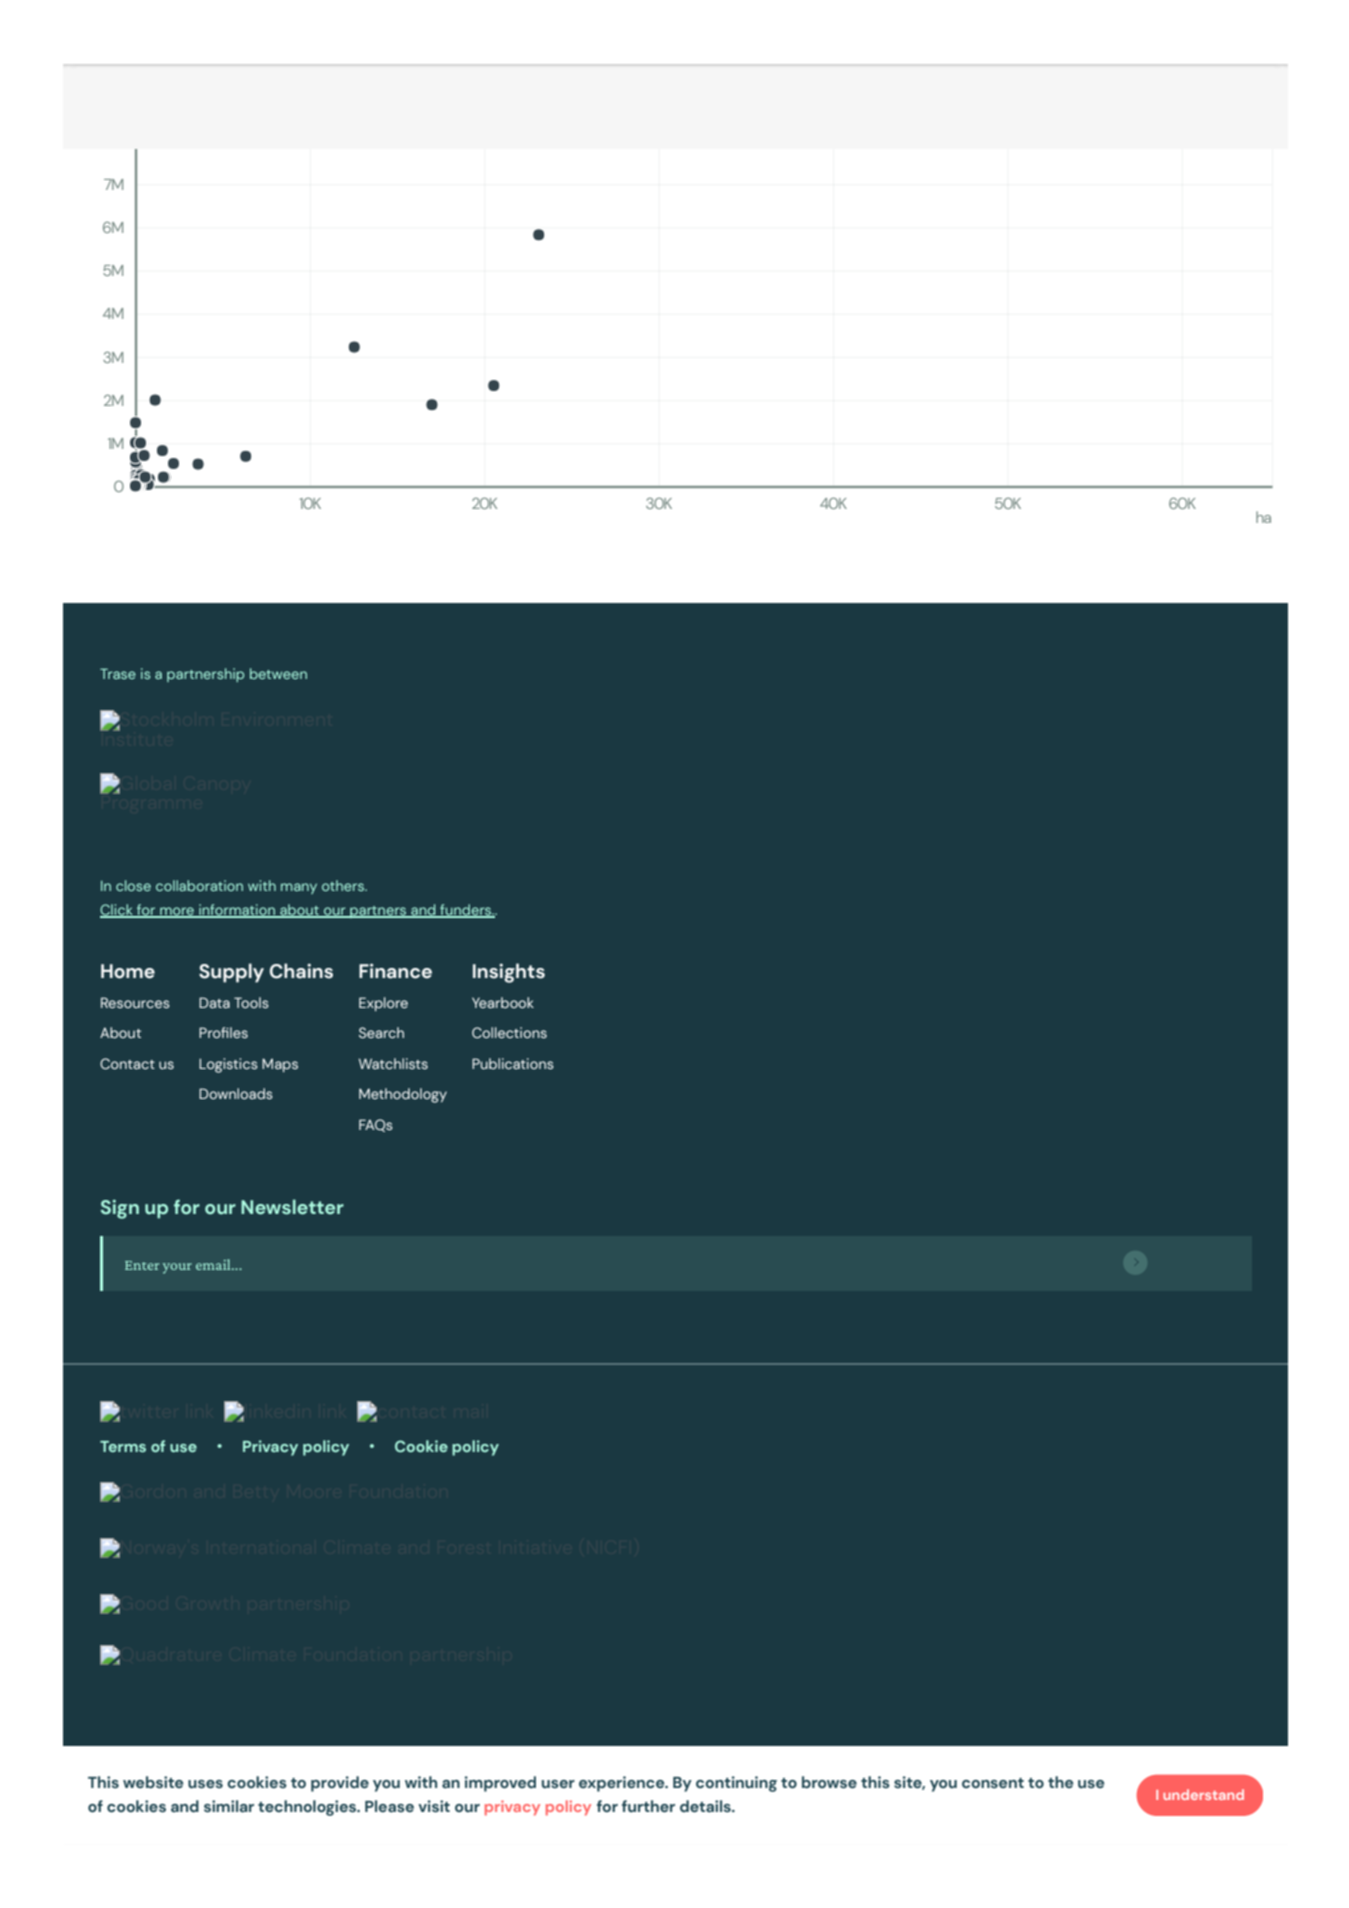 The width and height of the screenshot is (1349, 1908). Describe the element at coordinates (205, 1784) in the screenshot. I see `uses` at that location.
